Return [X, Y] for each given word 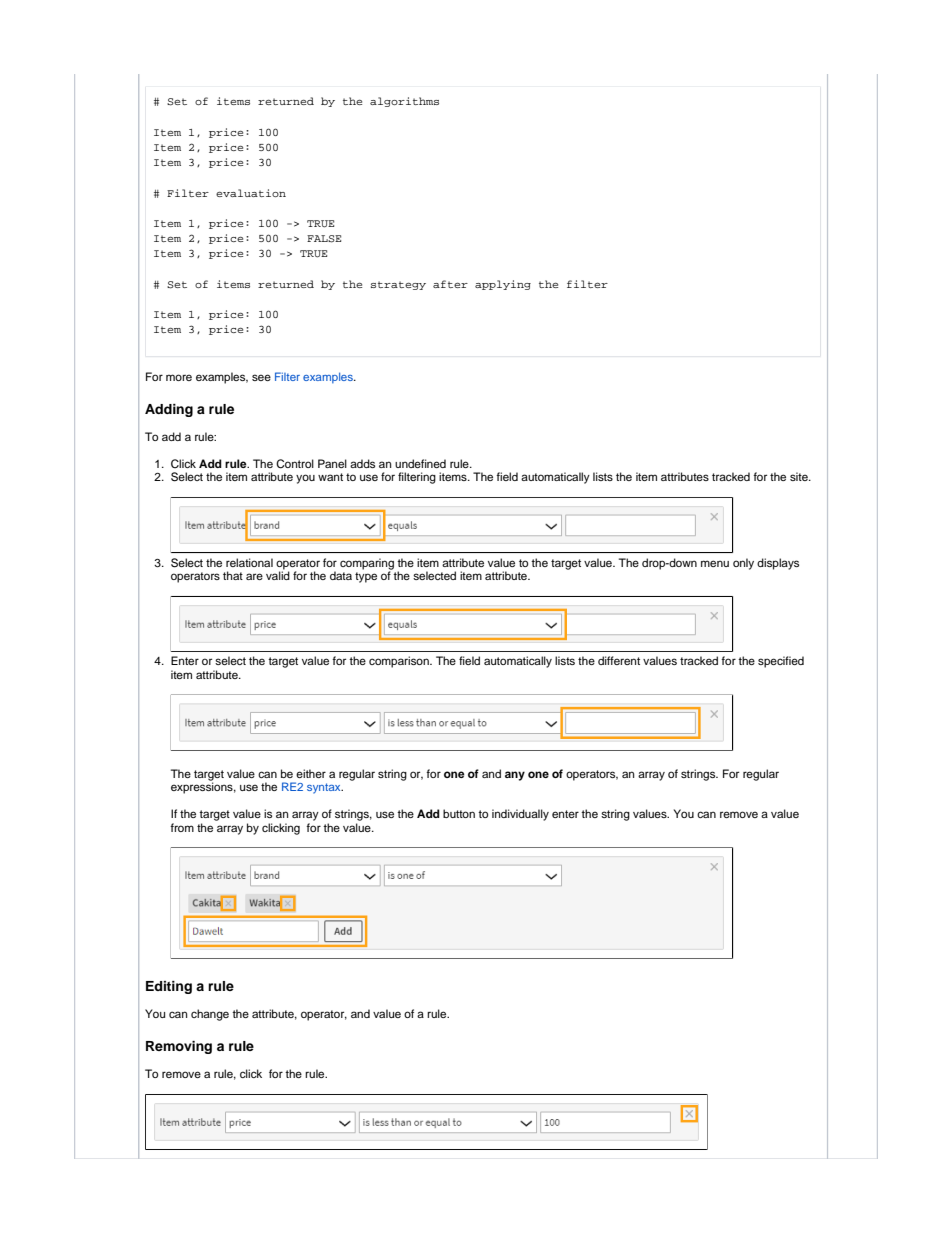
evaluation [251, 193]
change [210, 1015]
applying [503, 285]
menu [715, 563]
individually [520, 815]
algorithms [404, 102]
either [311, 773]
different [619, 660]
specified [781, 662]
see [261, 377]
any [515, 776]
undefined [420, 463]
